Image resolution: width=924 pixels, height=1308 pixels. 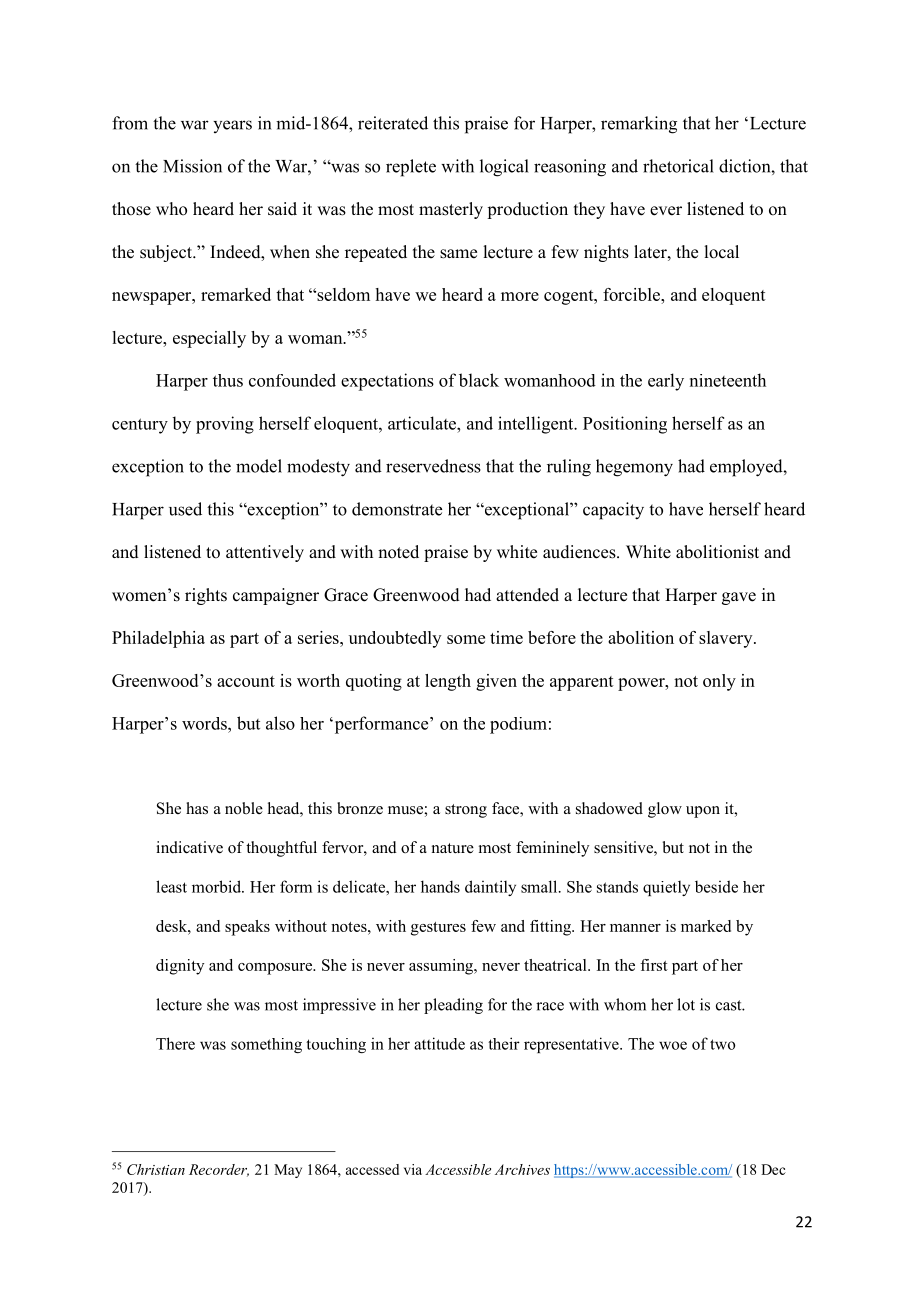 What do you see at coordinates (219, 1170) in the screenshot?
I see `Recorder` at bounding box center [219, 1170].
